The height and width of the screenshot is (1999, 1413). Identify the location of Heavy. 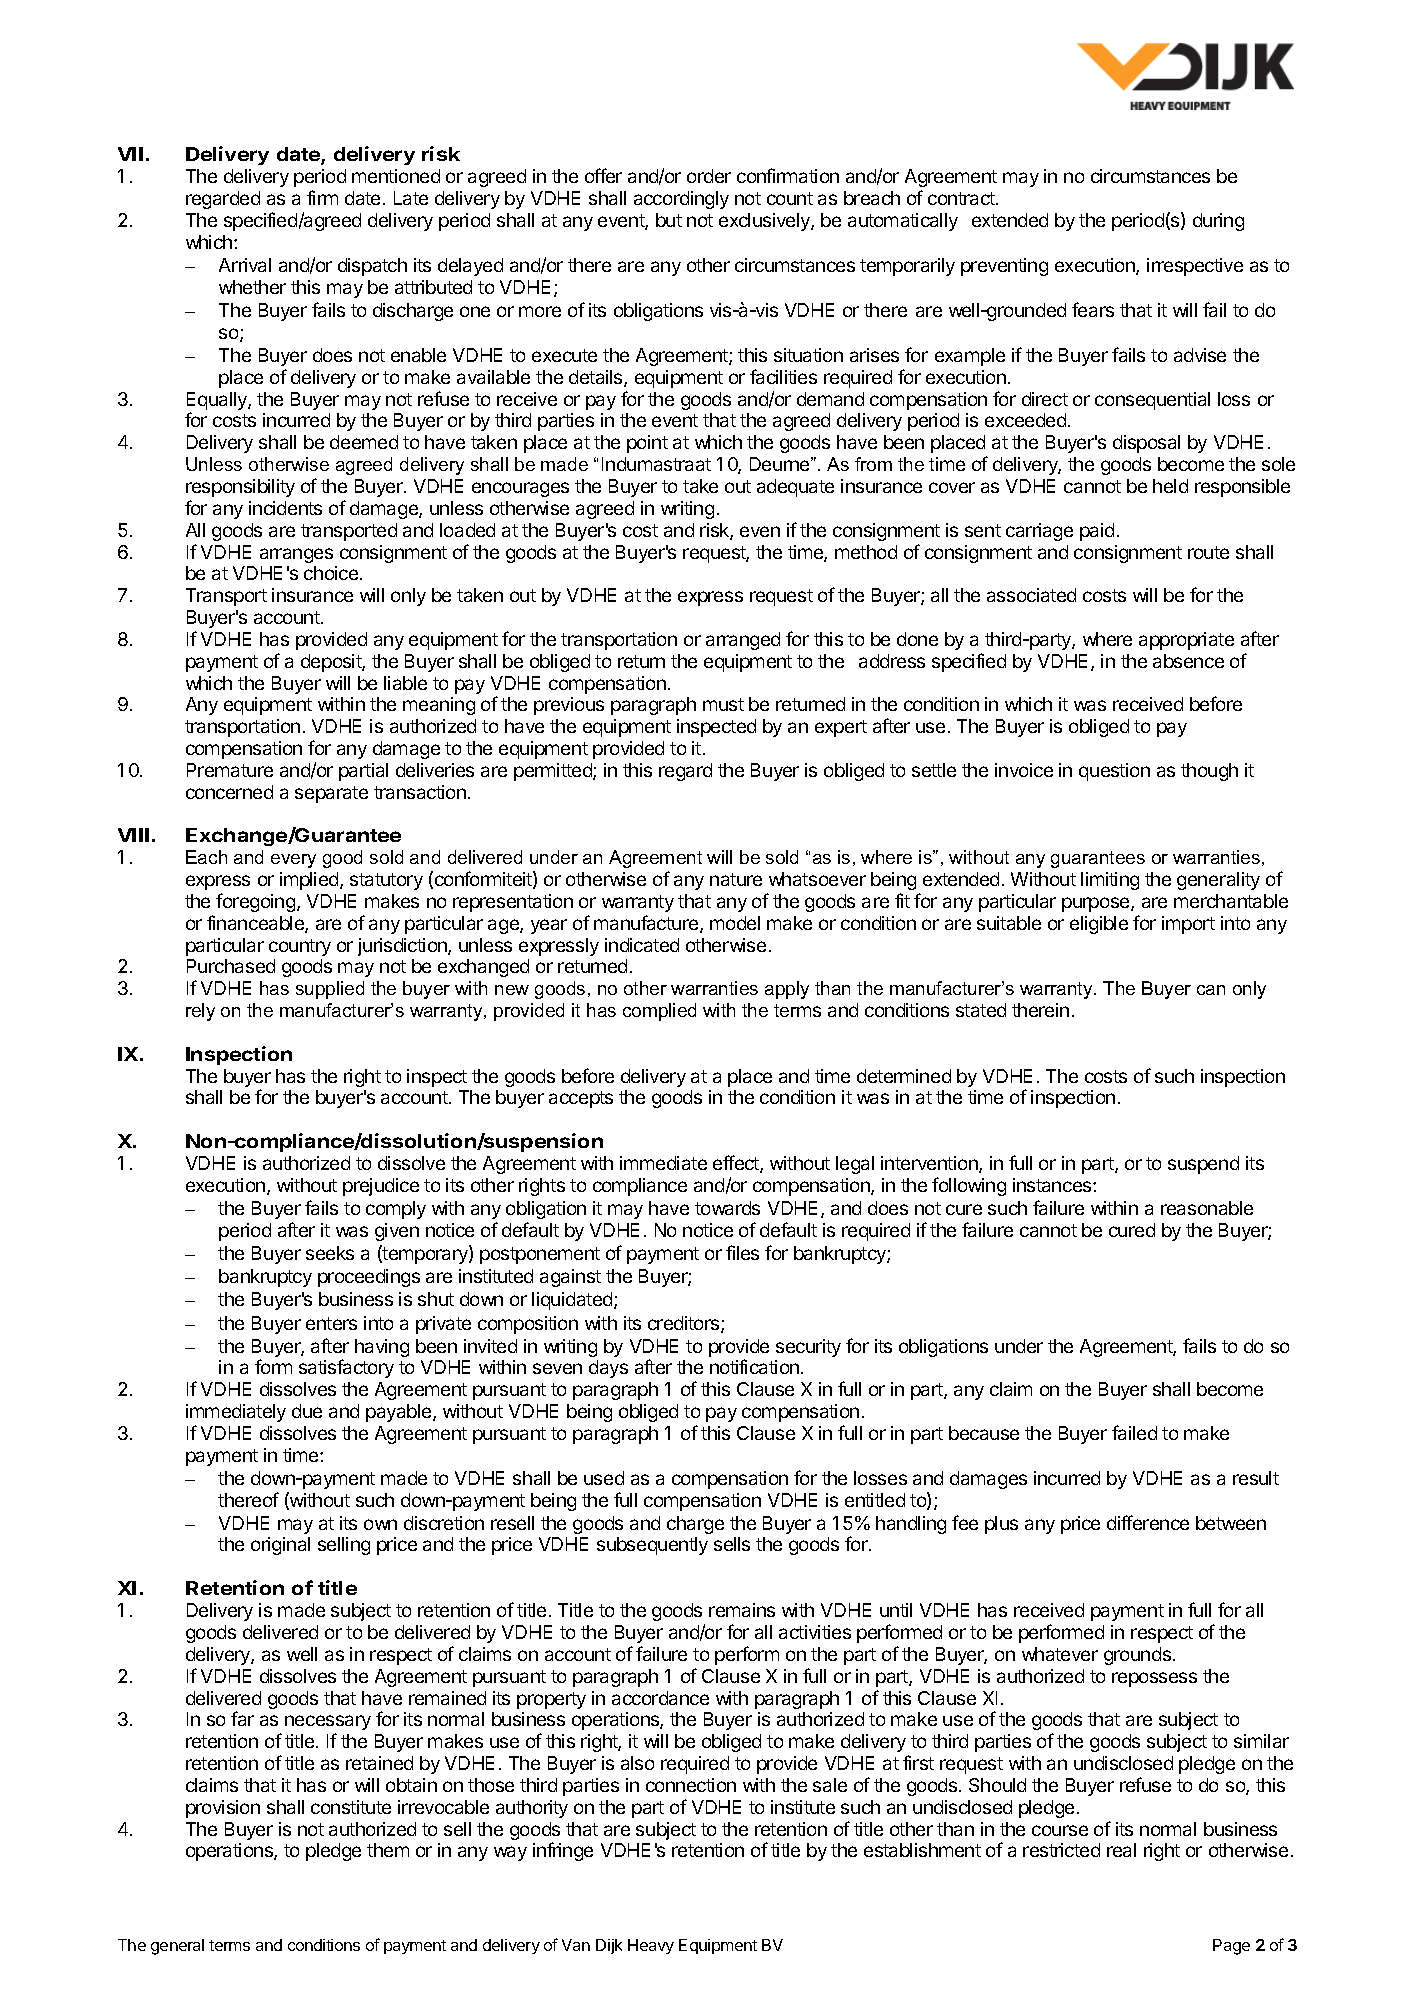
(651, 1946).
